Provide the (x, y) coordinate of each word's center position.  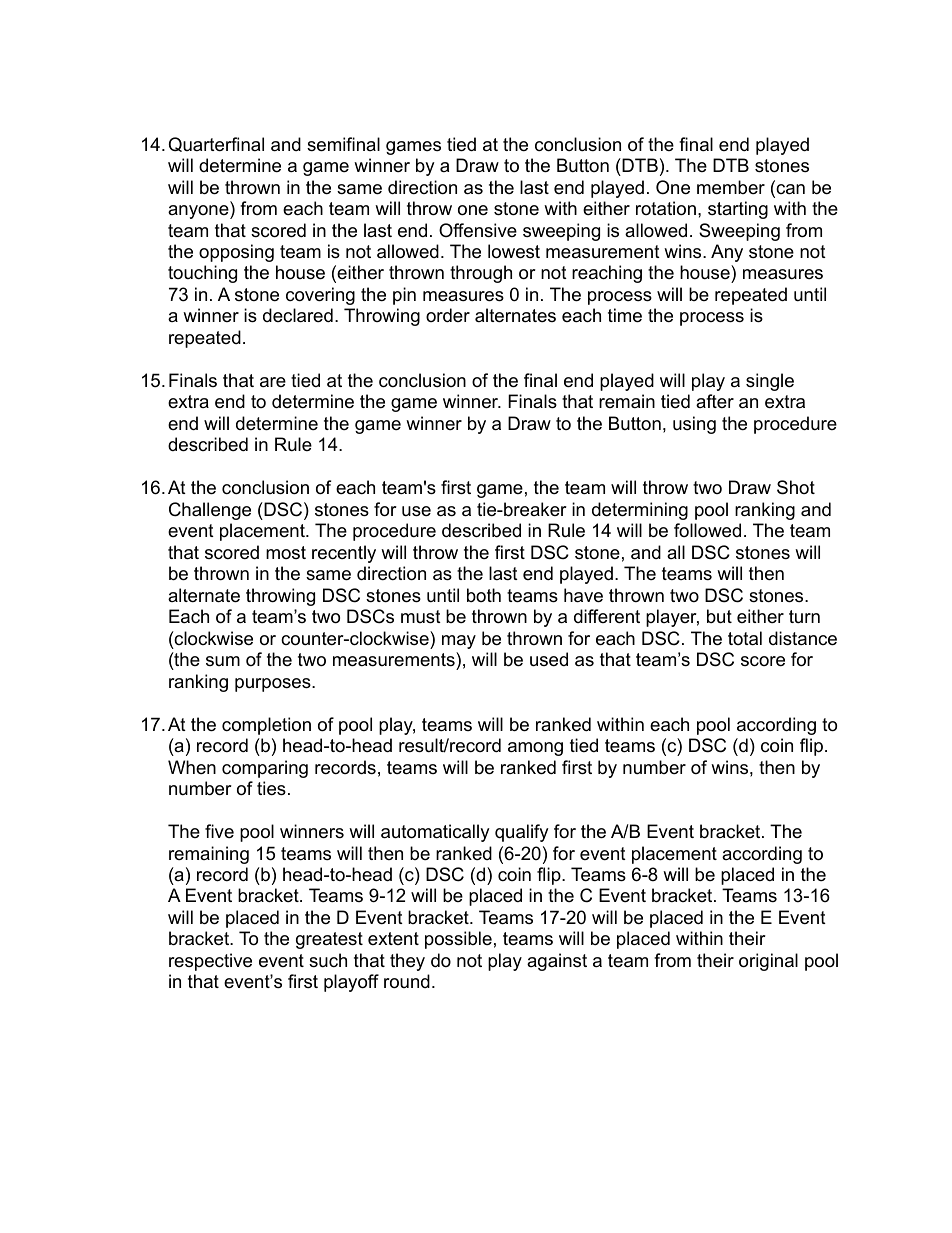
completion (266, 726)
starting (738, 210)
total (745, 638)
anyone (199, 212)
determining (640, 511)
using (694, 425)
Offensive (478, 230)
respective (210, 962)
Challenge (210, 511)
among (535, 749)
